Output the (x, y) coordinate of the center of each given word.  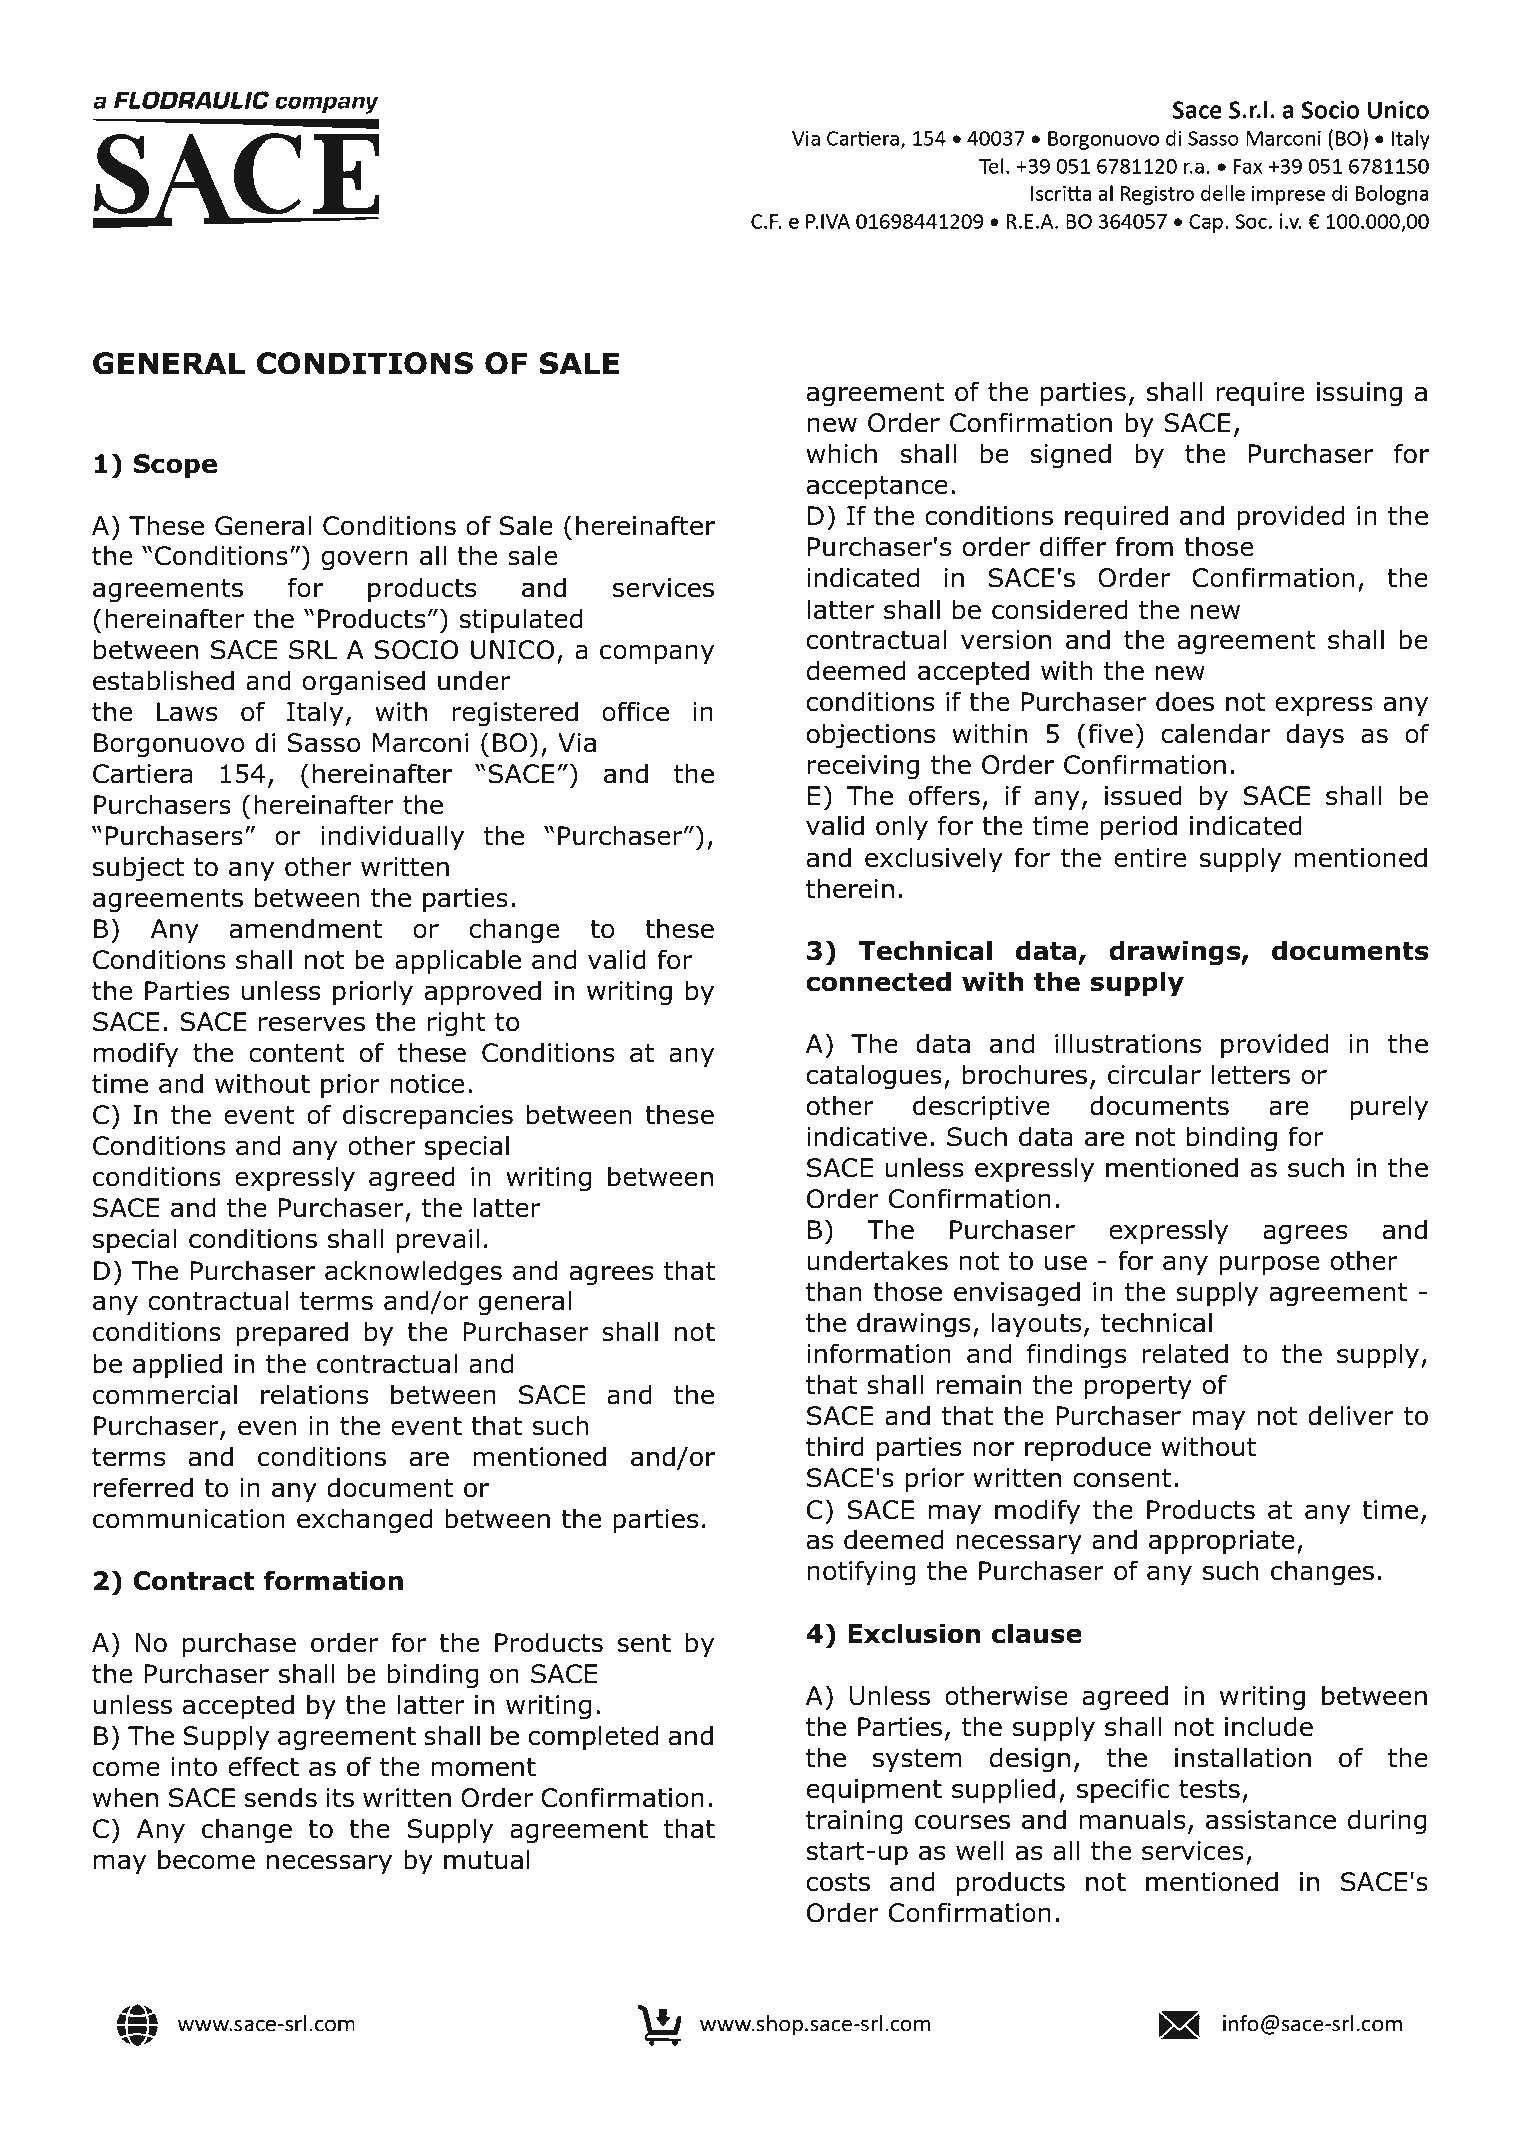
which (841, 453)
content (297, 1053)
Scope (175, 466)
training (854, 1822)
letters (1251, 1074)
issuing (1359, 394)
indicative (867, 1136)
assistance (1271, 1820)
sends (281, 1797)
